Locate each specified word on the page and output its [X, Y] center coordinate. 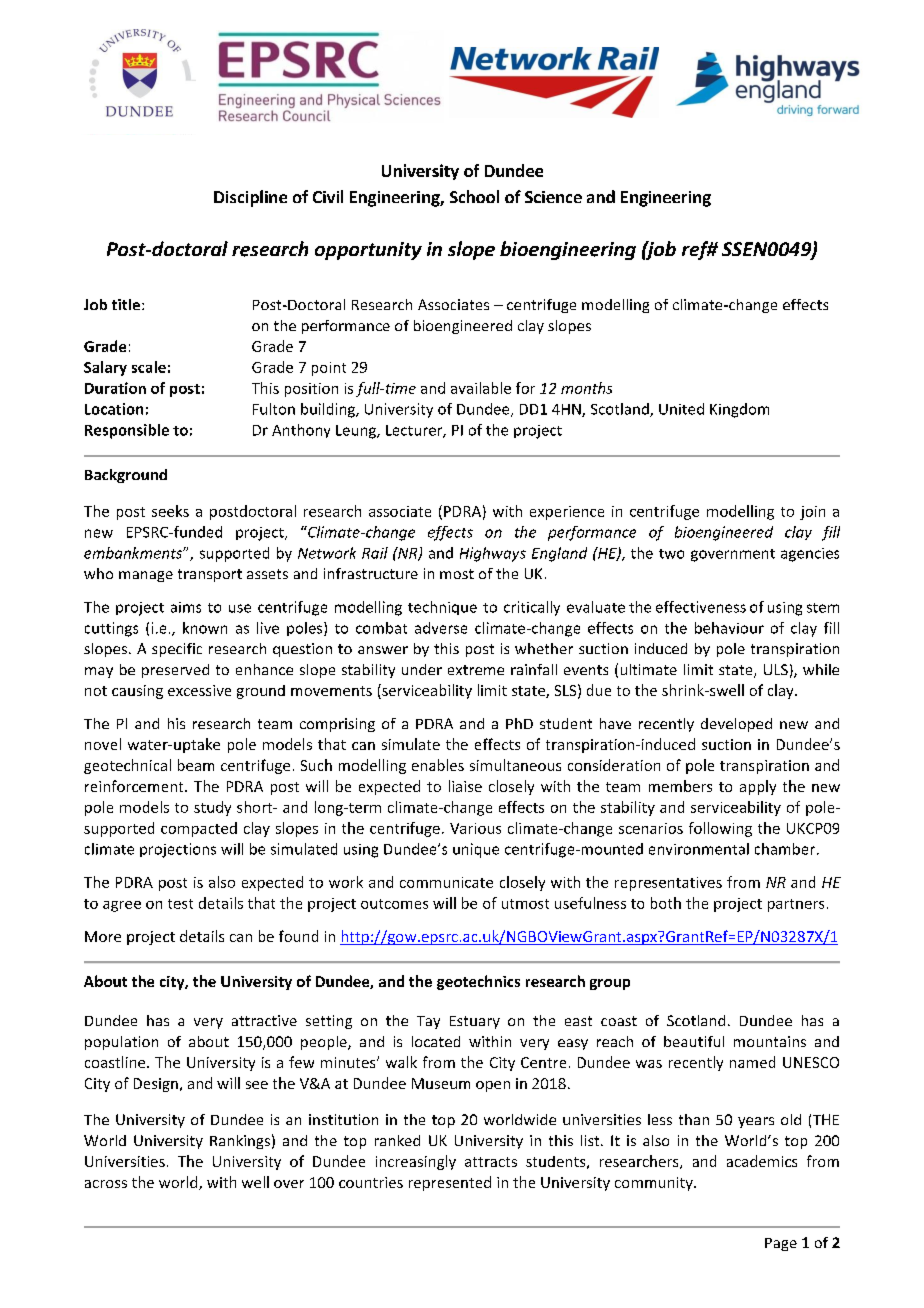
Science [553, 197]
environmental [699, 849]
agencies [810, 555]
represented [450, 1183]
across [106, 1184]
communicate [446, 882]
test [180, 904]
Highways [493, 554]
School [474, 196]
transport [210, 575]
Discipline [250, 198]
